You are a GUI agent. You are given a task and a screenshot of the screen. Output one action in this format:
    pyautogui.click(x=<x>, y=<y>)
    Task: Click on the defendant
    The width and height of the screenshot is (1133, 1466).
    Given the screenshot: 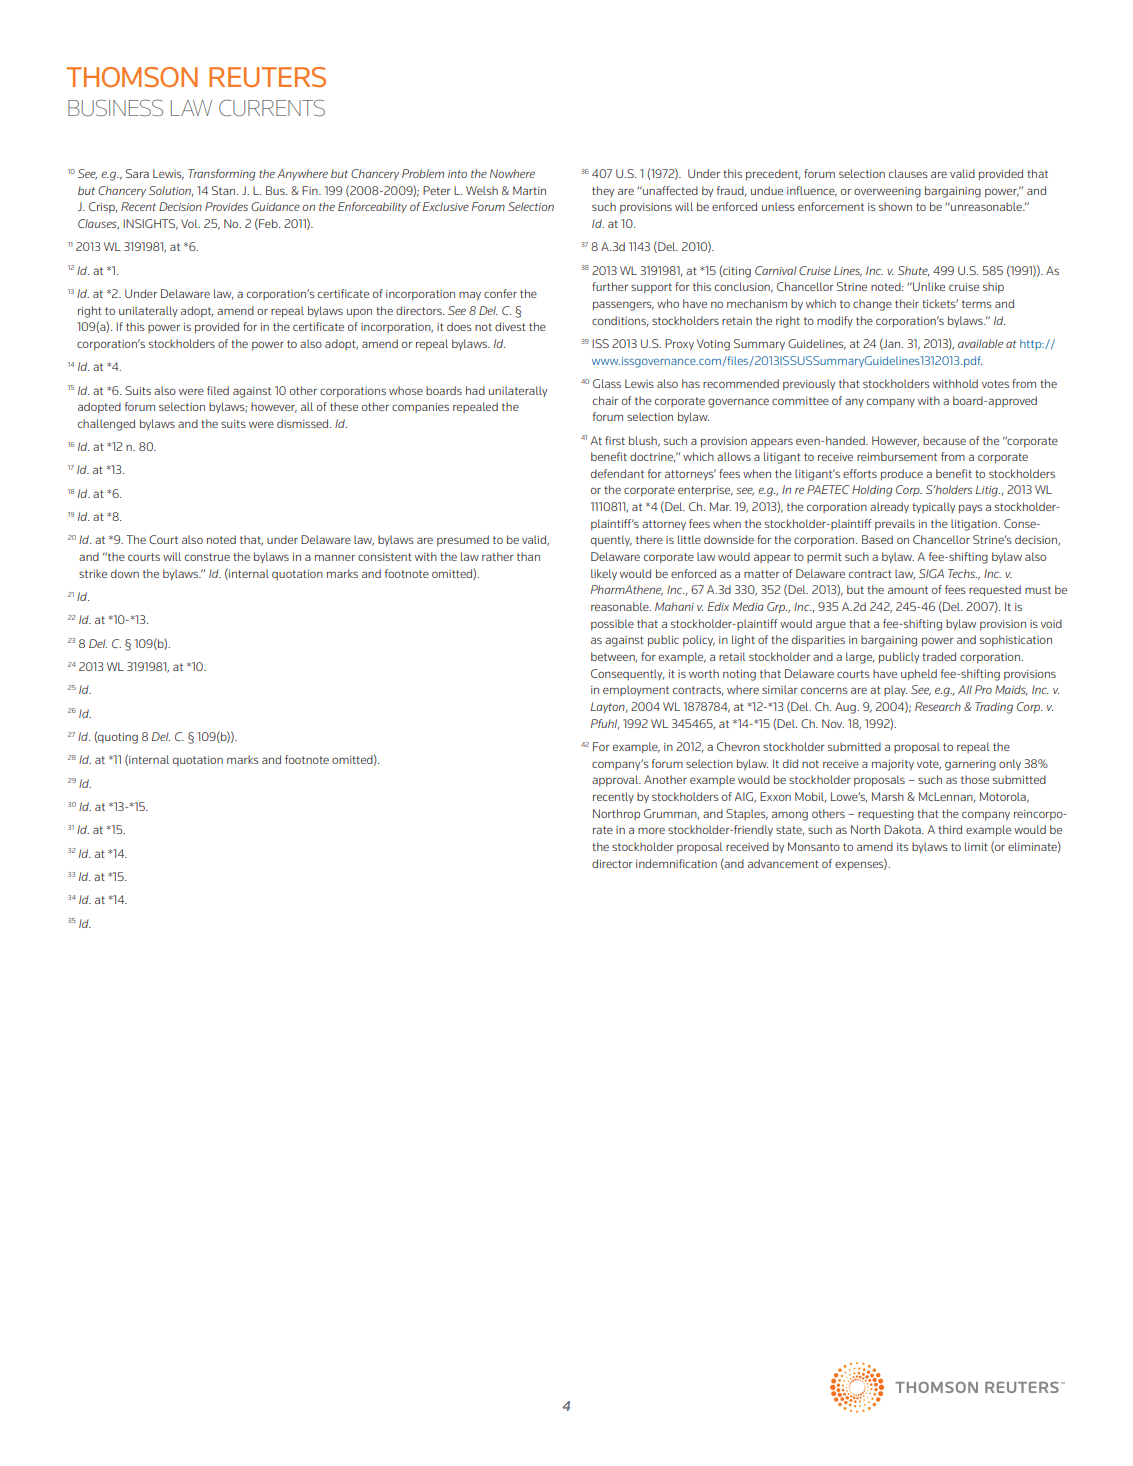 What is the action you would take?
    pyautogui.click(x=617, y=473)
